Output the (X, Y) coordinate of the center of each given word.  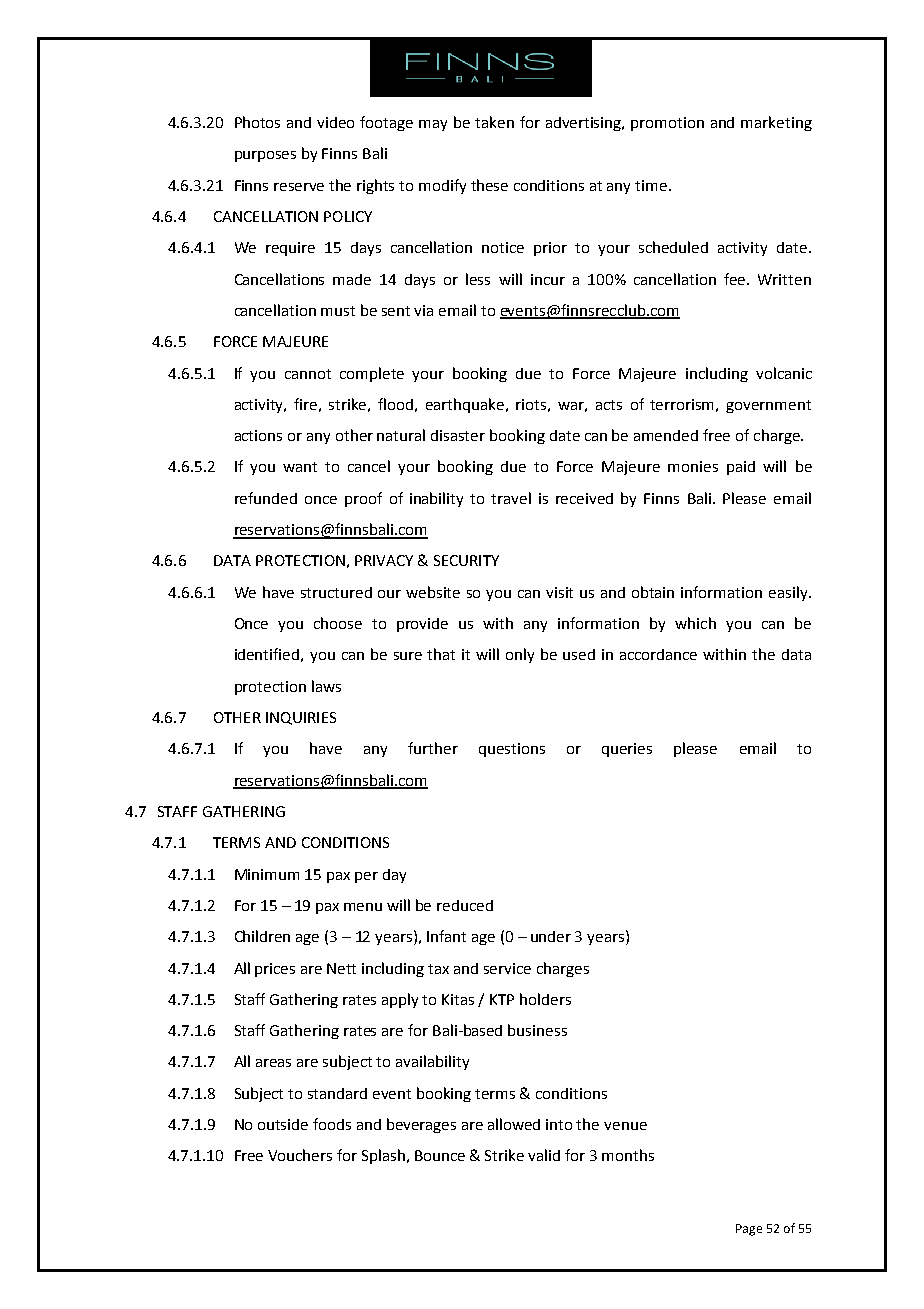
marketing (776, 123)
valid (544, 1155)
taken (494, 122)
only (520, 655)
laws (326, 686)
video (335, 122)
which (695, 623)
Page (749, 1230)
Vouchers (300, 1155)
